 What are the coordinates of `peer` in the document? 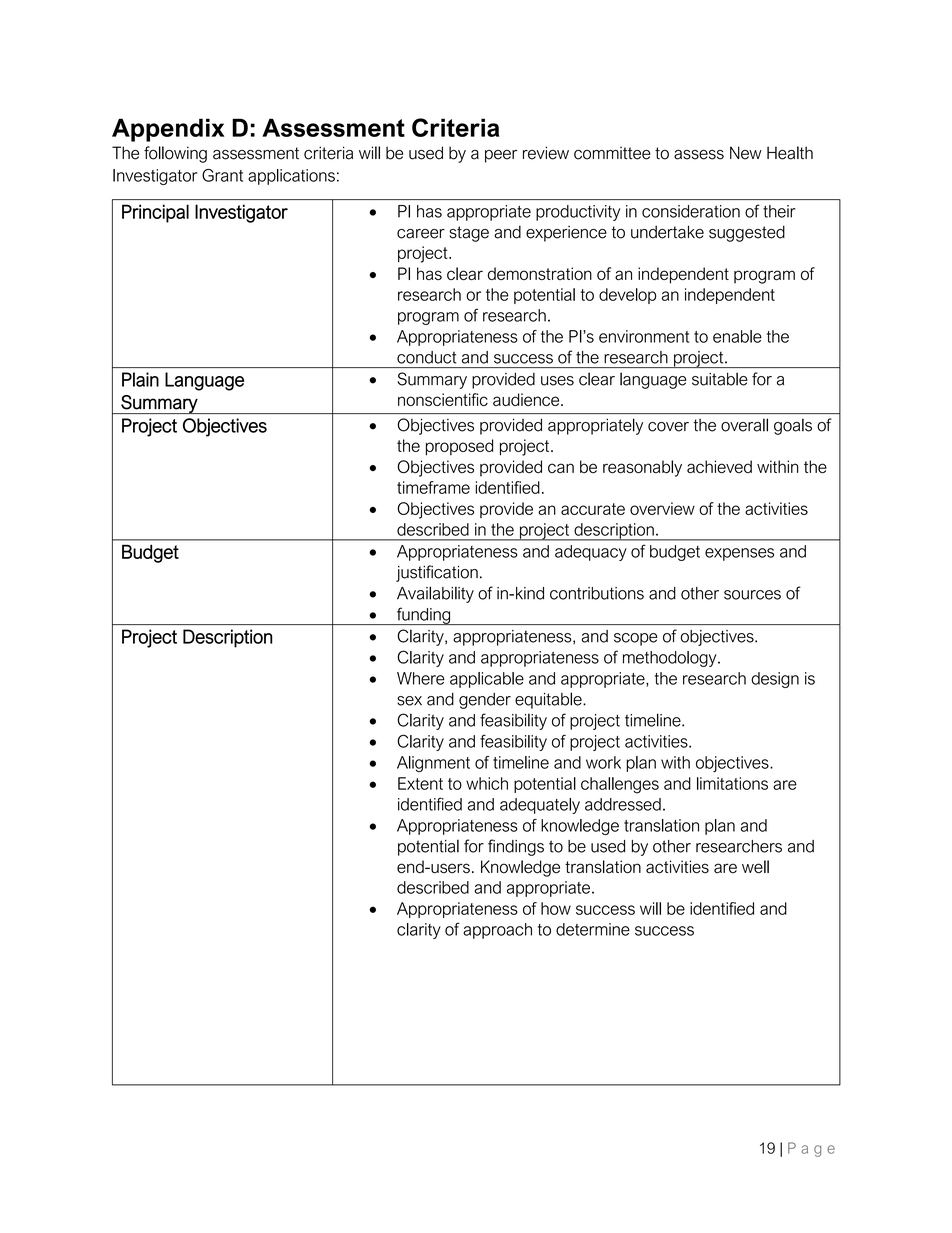 It's located at (501, 156).
